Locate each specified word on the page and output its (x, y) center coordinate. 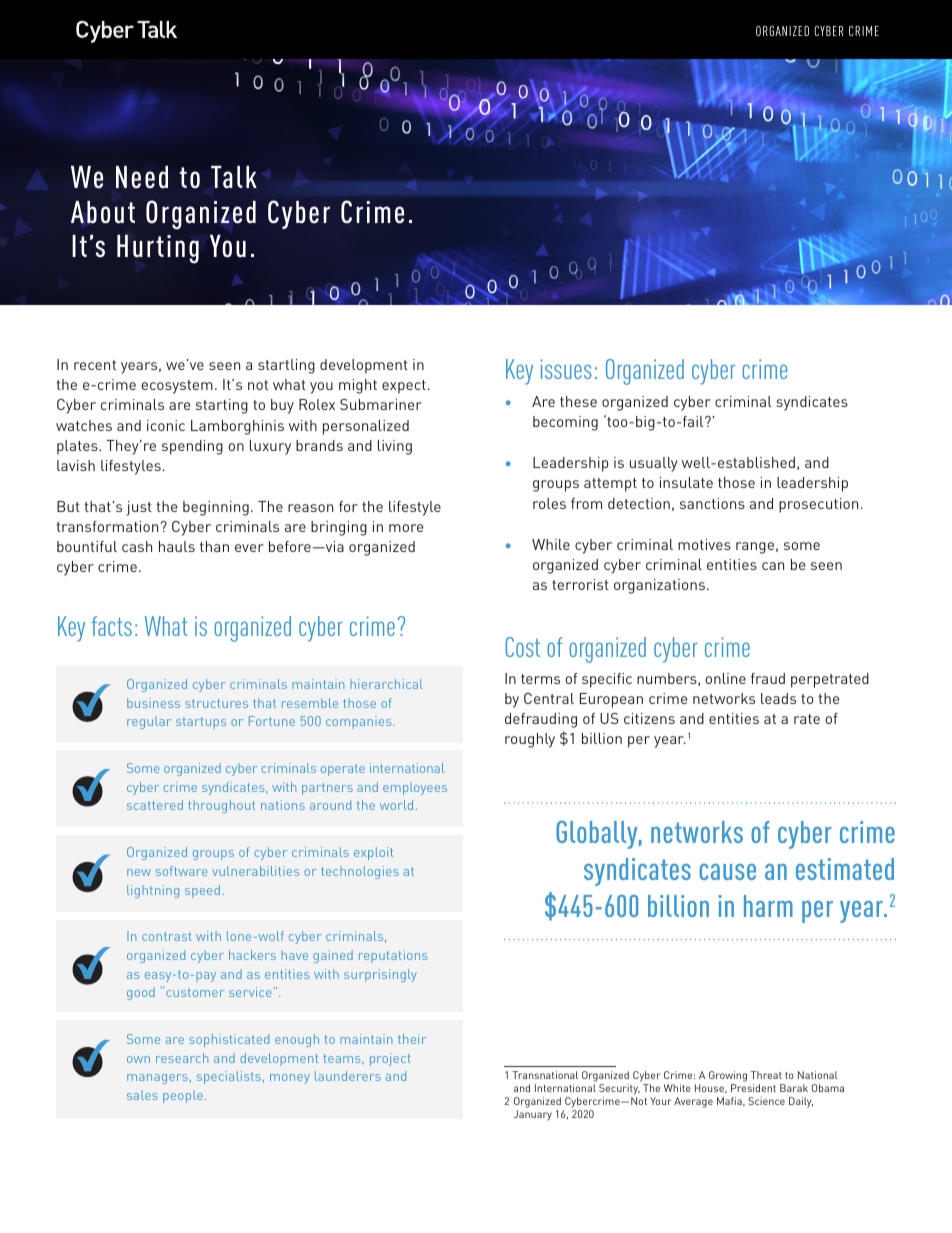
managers (157, 1079)
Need (142, 177)
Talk (234, 177)
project (390, 1059)
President (753, 1088)
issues (566, 369)
